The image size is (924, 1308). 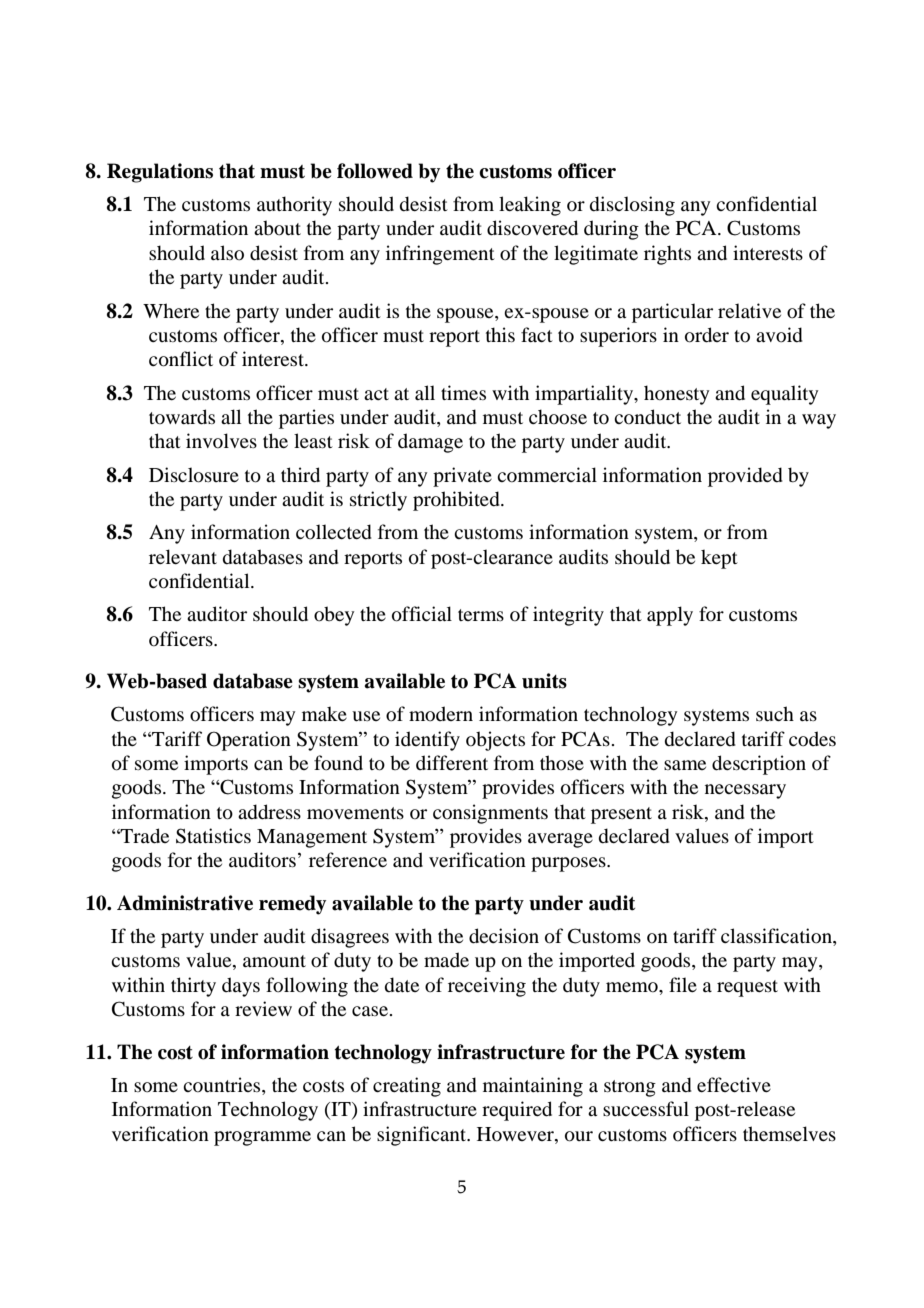 What do you see at coordinates (745, 791) in the image?
I see `necessary` at bounding box center [745, 791].
